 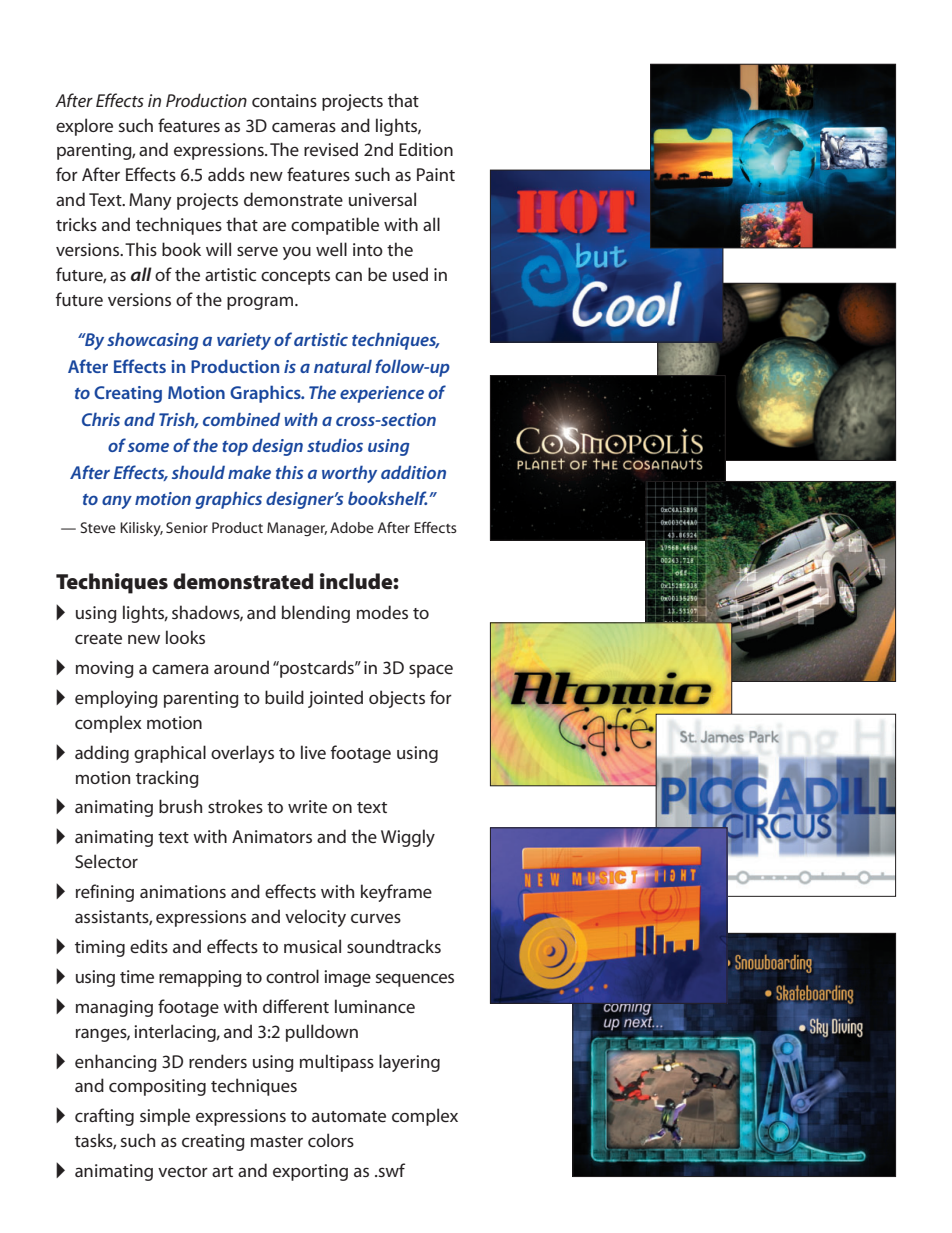 I want to click on strokes, so click(x=235, y=806).
